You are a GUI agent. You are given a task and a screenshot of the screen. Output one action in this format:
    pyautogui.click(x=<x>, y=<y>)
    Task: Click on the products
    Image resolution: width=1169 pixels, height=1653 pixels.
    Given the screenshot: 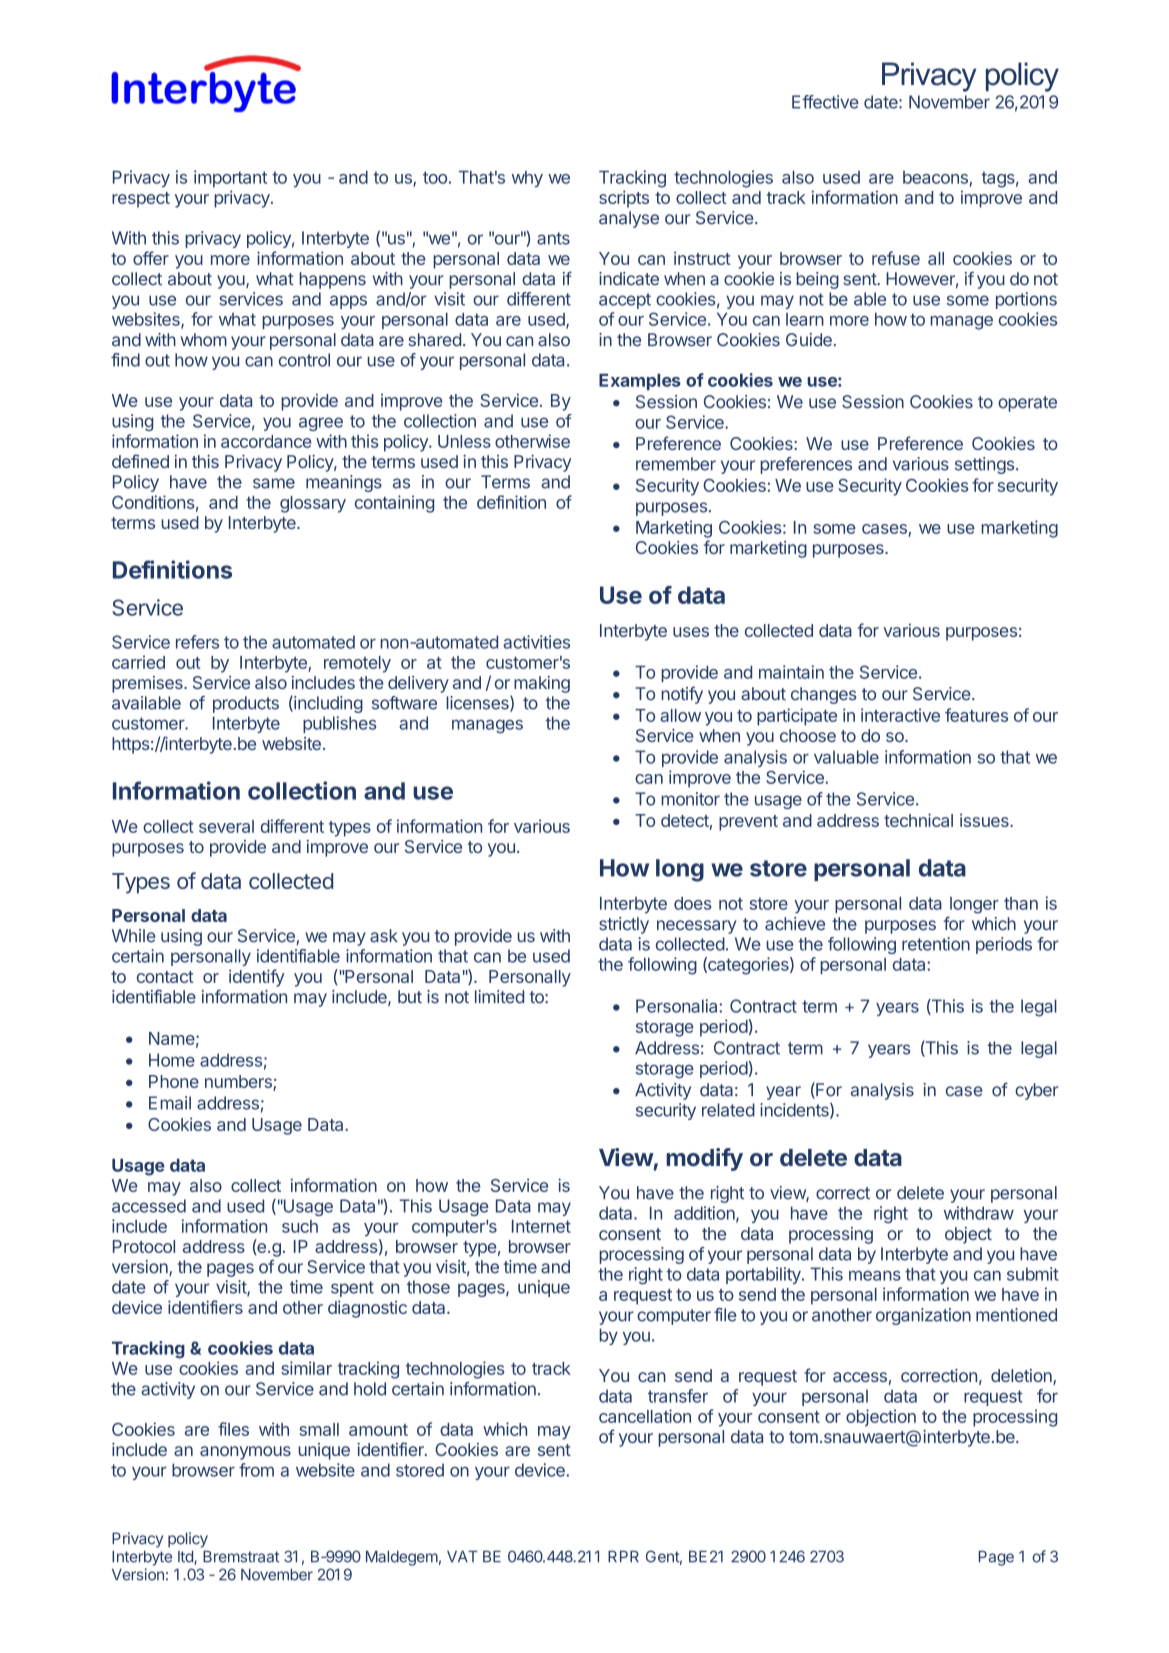 What is the action you would take?
    pyautogui.click(x=246, y=704)
